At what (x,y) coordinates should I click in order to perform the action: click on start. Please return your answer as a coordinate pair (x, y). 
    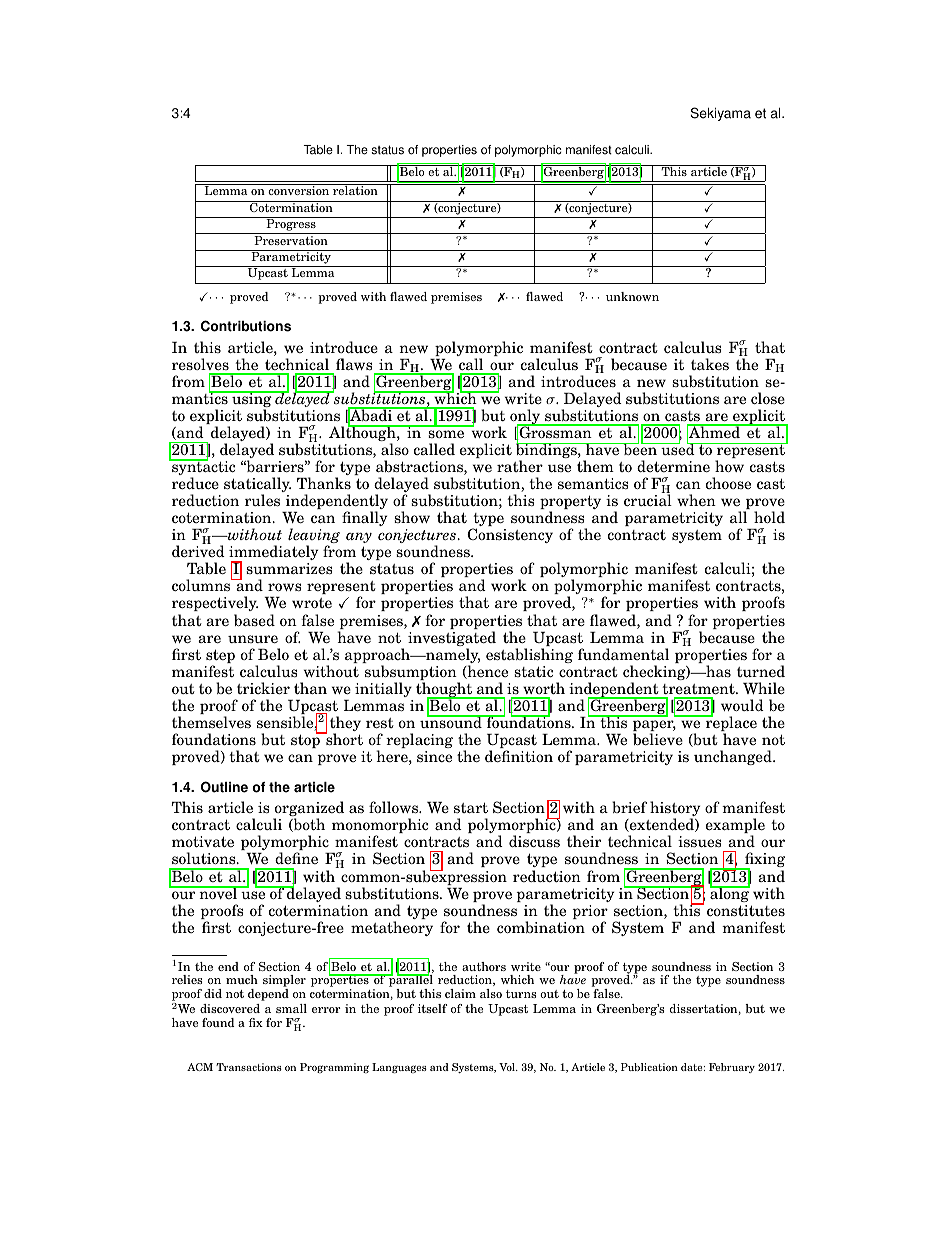
    Looking at the image, I should click on (471, 807).
